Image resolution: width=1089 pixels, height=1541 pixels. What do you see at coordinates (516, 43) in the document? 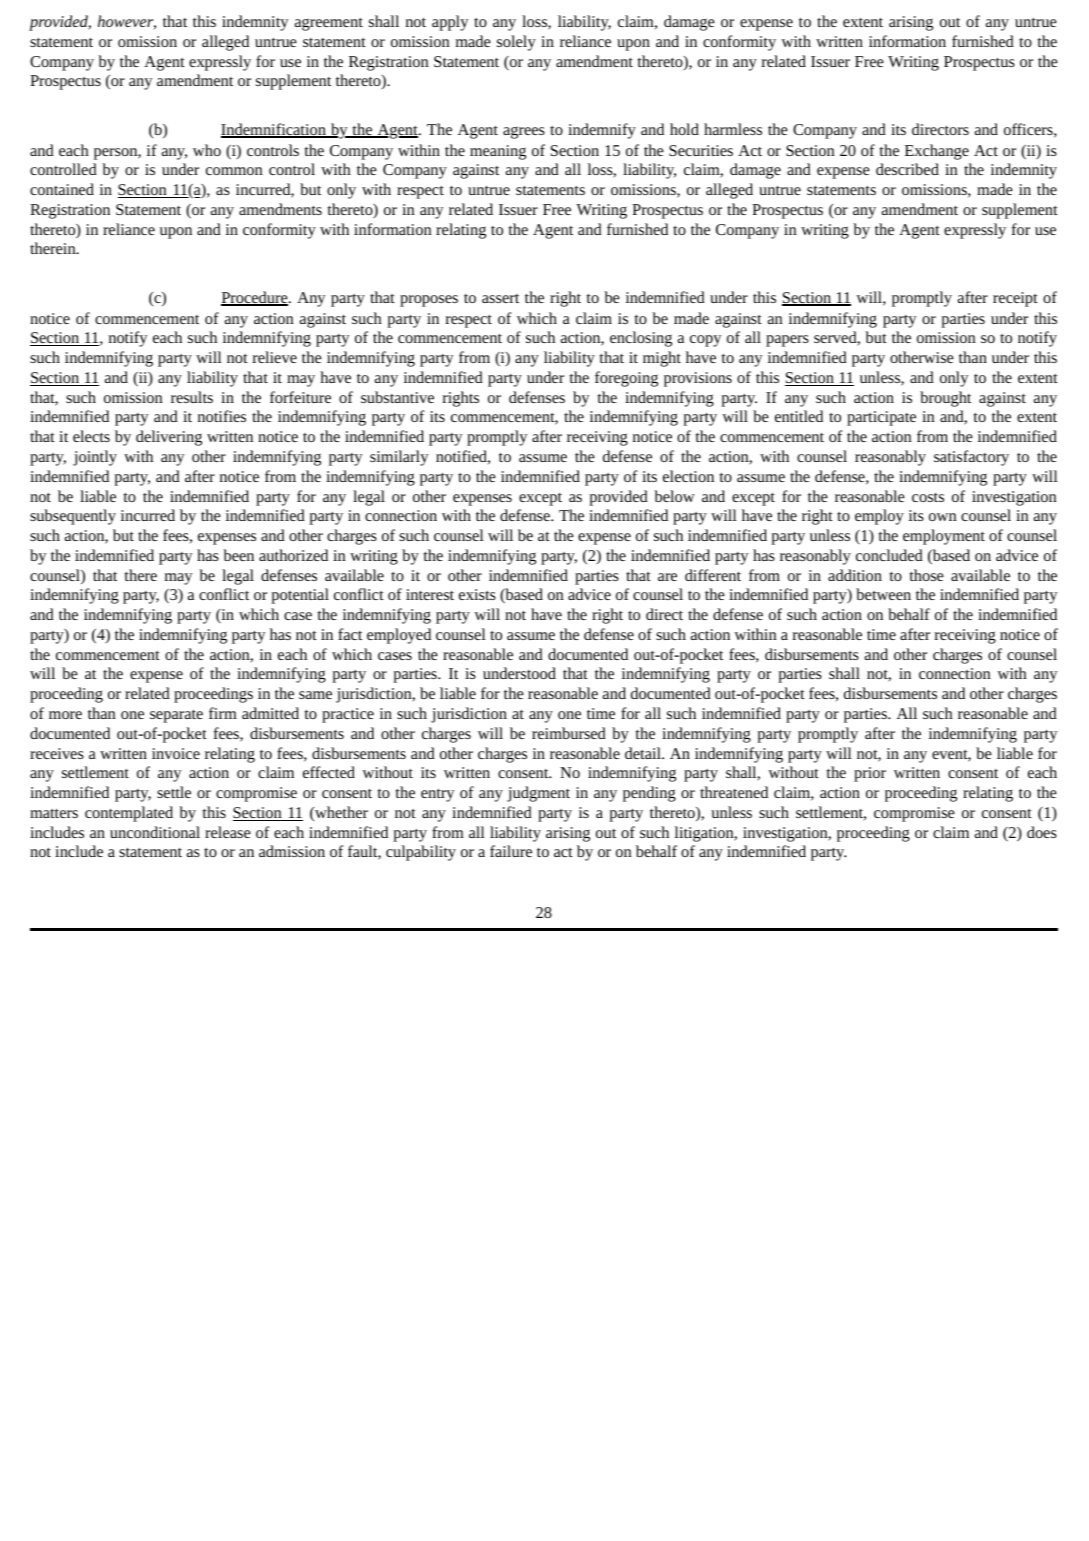
I see `solely` at bounding box center [516, 43].
